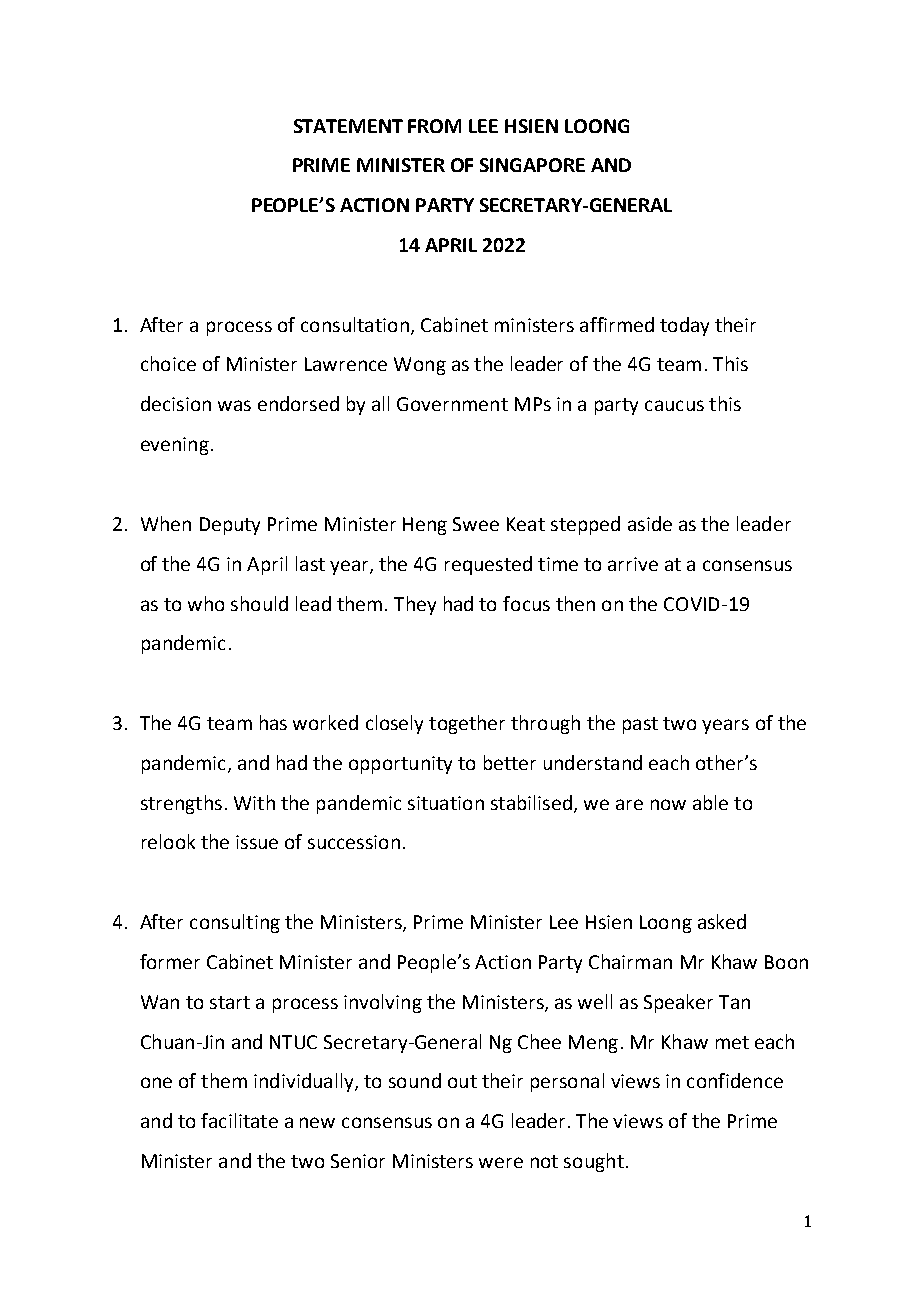  Describe the element at coordinates (348, 126) in the page. I see `STATEMENT` at that location.
